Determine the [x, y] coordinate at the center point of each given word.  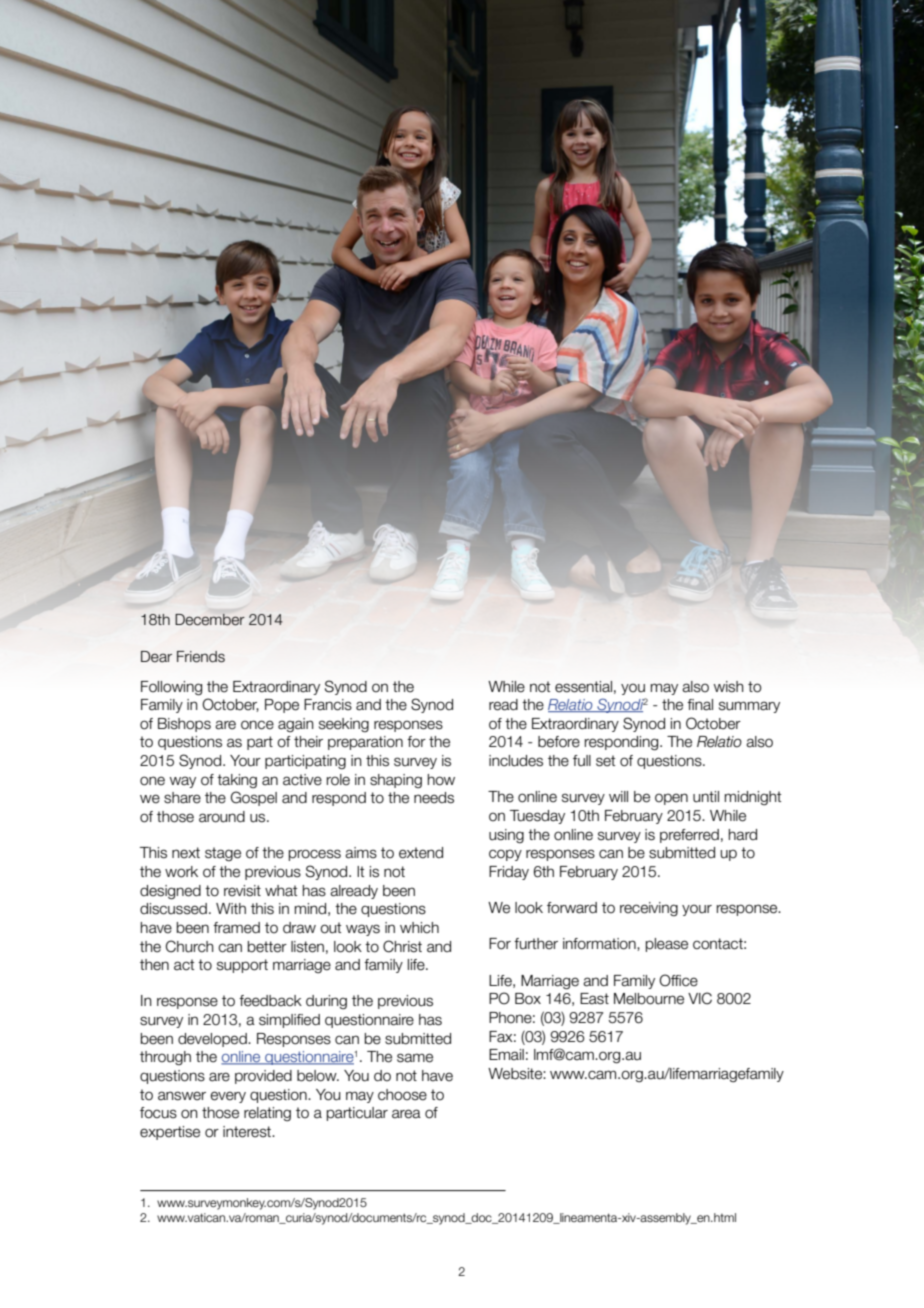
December [210, 620]
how [441, 780]
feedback [270, 1001]
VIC [700, 998]
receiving [649, 909]
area [406, 1114]
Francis [328, 705]
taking [237, 781]
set [605, 761]
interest [248, 1132]
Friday [509, 873]
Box [528, 999]
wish [729, 687]
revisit [242, 891]
